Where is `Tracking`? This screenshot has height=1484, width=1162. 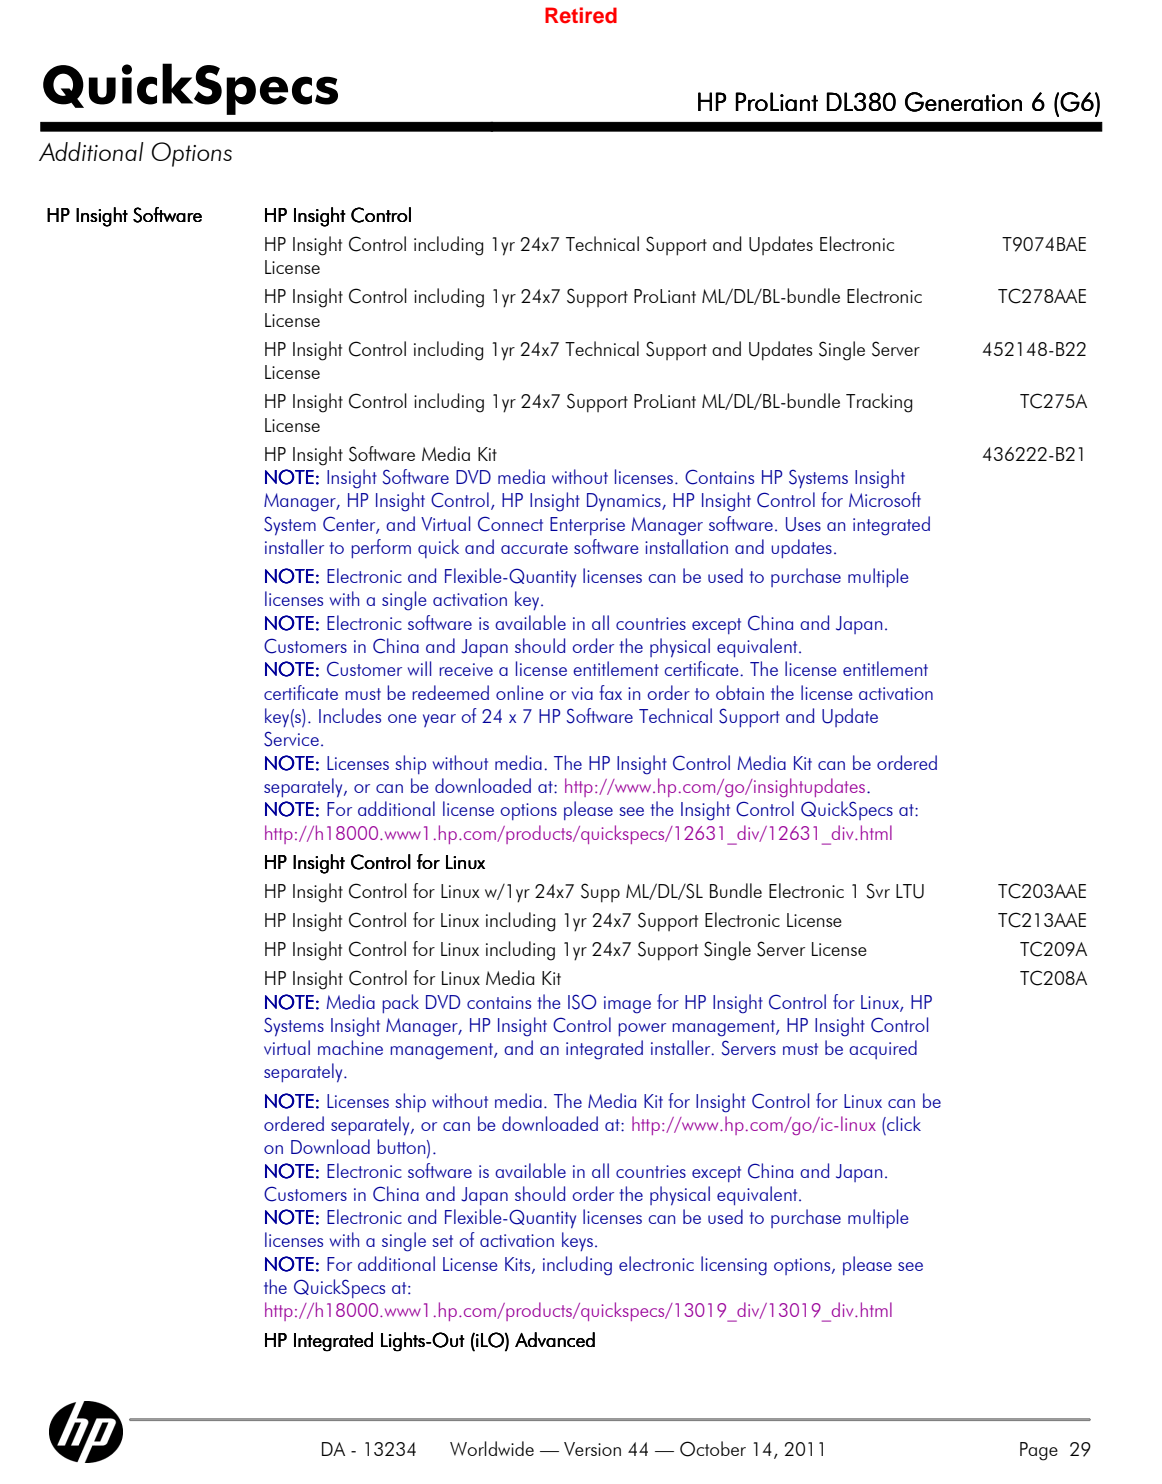
Tracking is located at coordinates (879, 403).
